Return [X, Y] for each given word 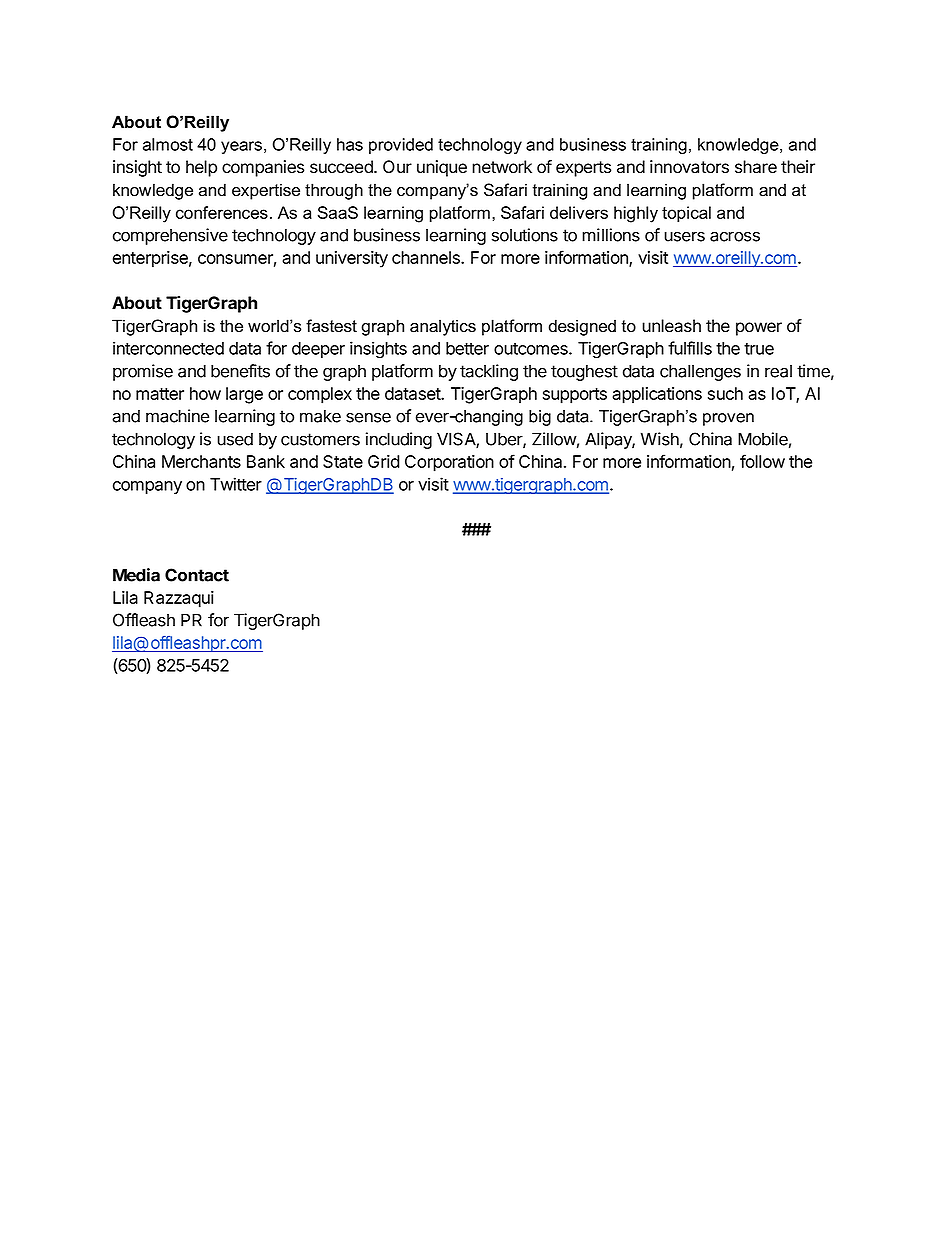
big [540, 418]
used [235, 439]
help [201, 168]
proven [728, 419]
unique [442, 168]
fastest [331, 326]
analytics [443, 327]
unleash [671, 326]
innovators [689, 167]
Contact [197, 575]
